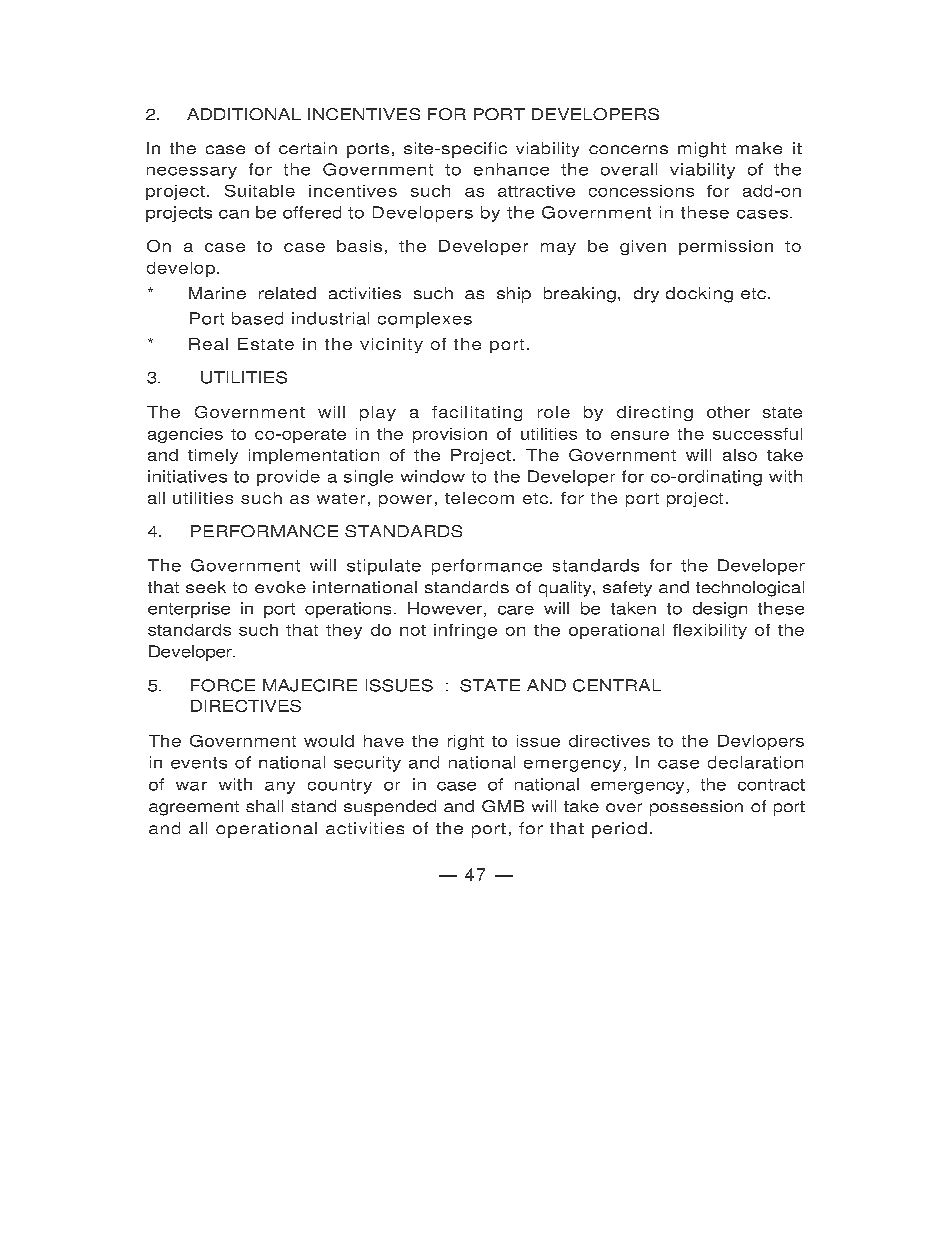  I want to click on based, so click(257, 318).
